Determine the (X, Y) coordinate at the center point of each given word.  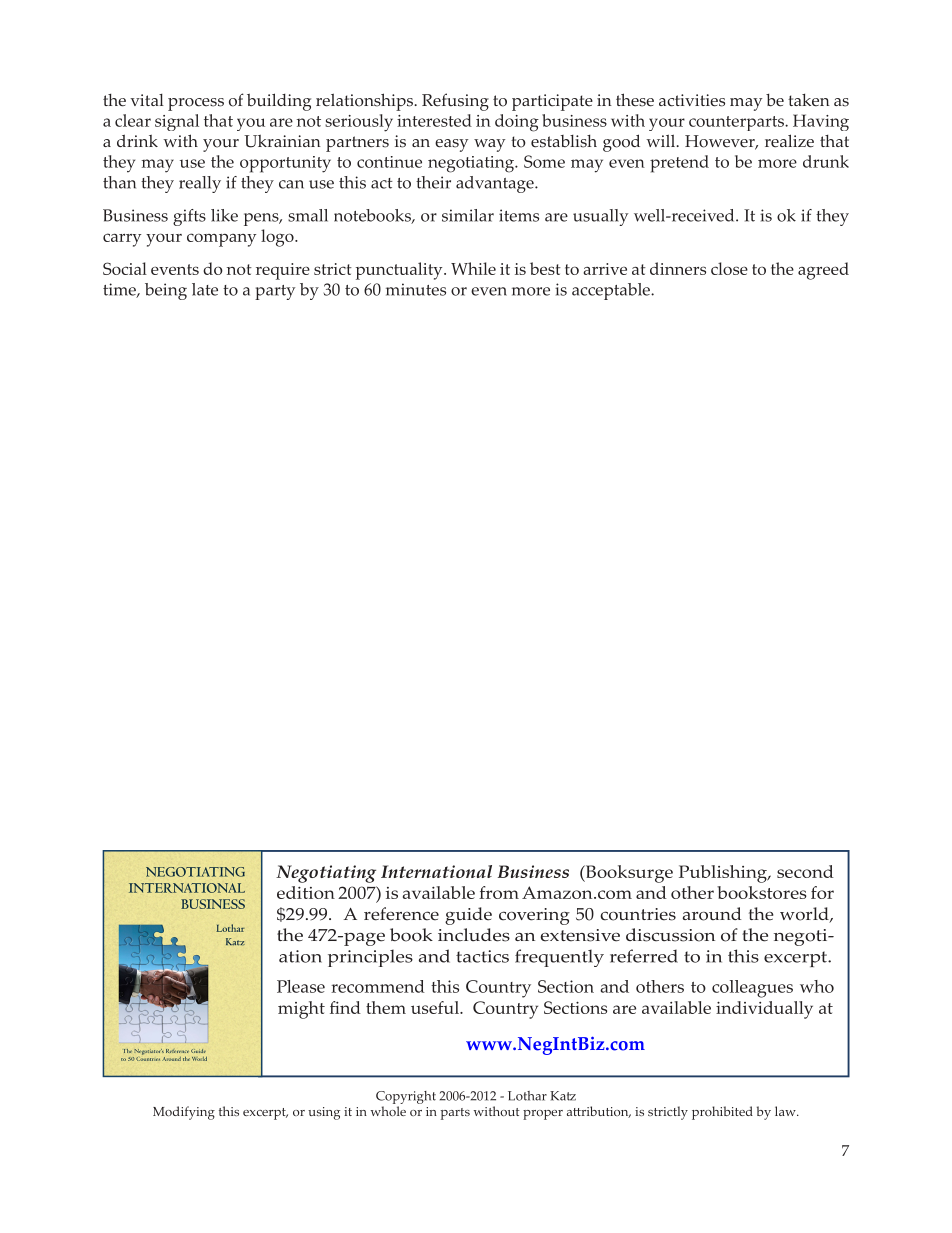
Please (301, 986)
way (489, 145)
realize (789, 141)
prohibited (722, 1113)
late (205, 289)
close (729, 268)
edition (306, 892)
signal (177, 122)
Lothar (527, 1096)
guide (468, 916)
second (805, 871)
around (712, 914)
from (499, 892)
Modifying (184, 1113)
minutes (416, 289)
